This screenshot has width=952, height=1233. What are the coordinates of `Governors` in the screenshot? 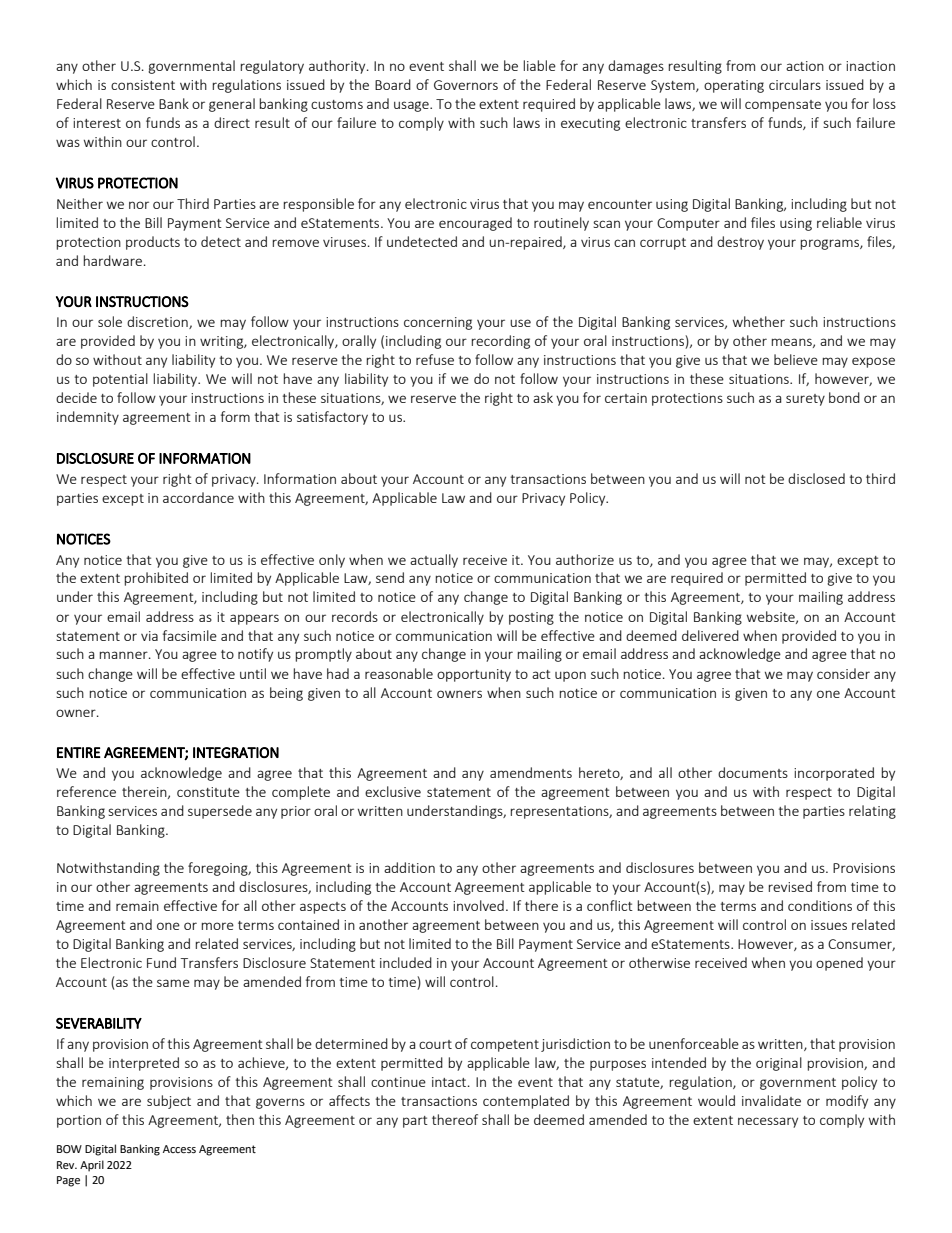 It's located at (466, 85).
